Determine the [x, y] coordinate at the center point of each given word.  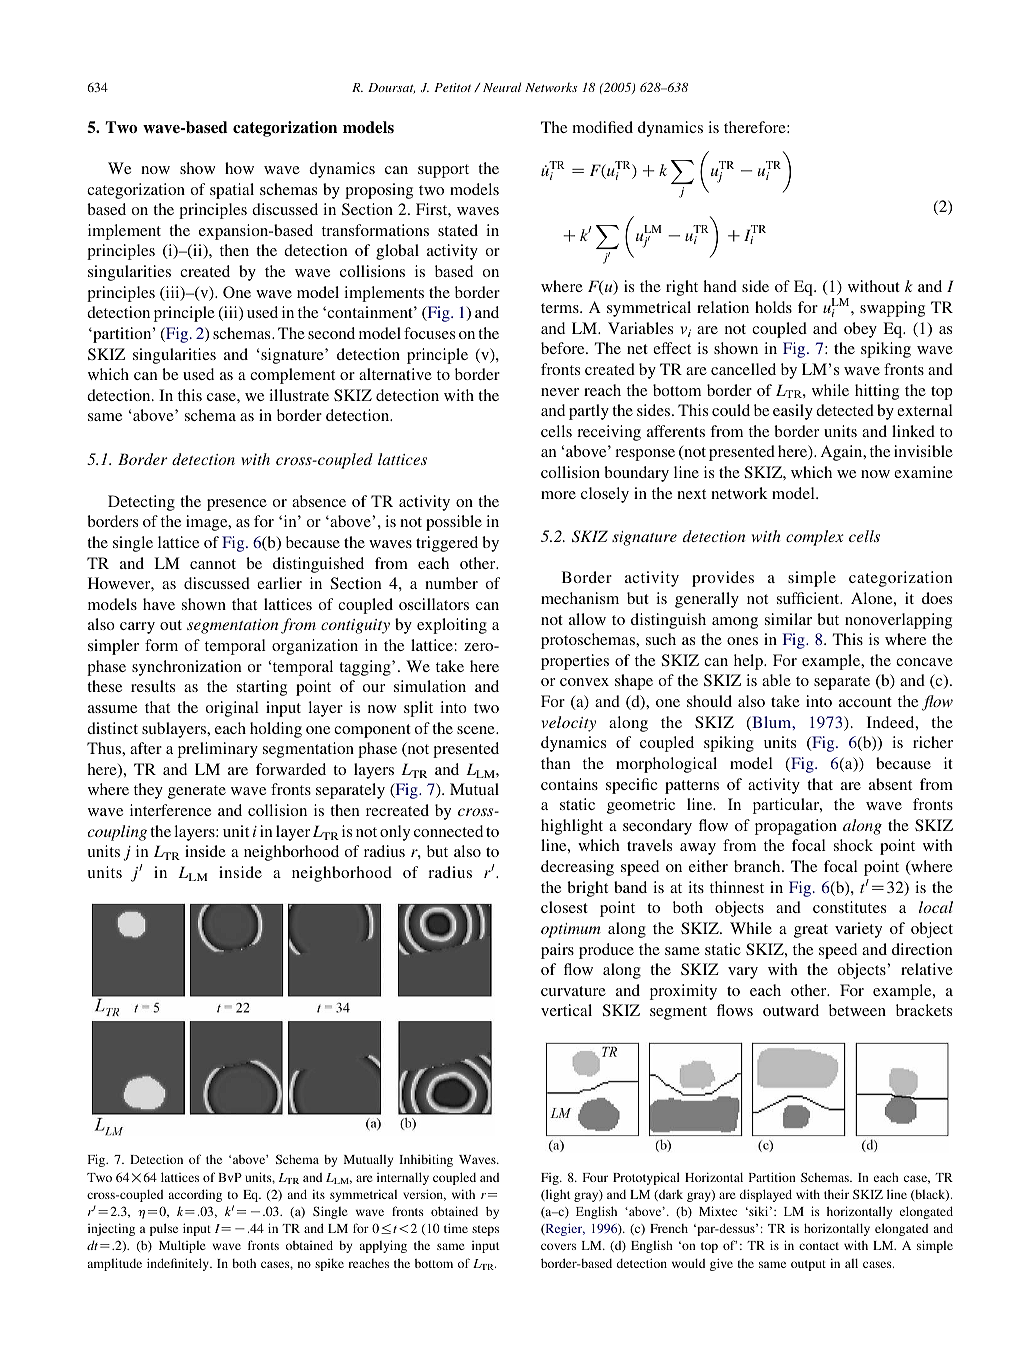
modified [602, 127]
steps [485, 1230]
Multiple [182, 1246]
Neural [502, 87]
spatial [232, 191]
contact [819, 1246]
